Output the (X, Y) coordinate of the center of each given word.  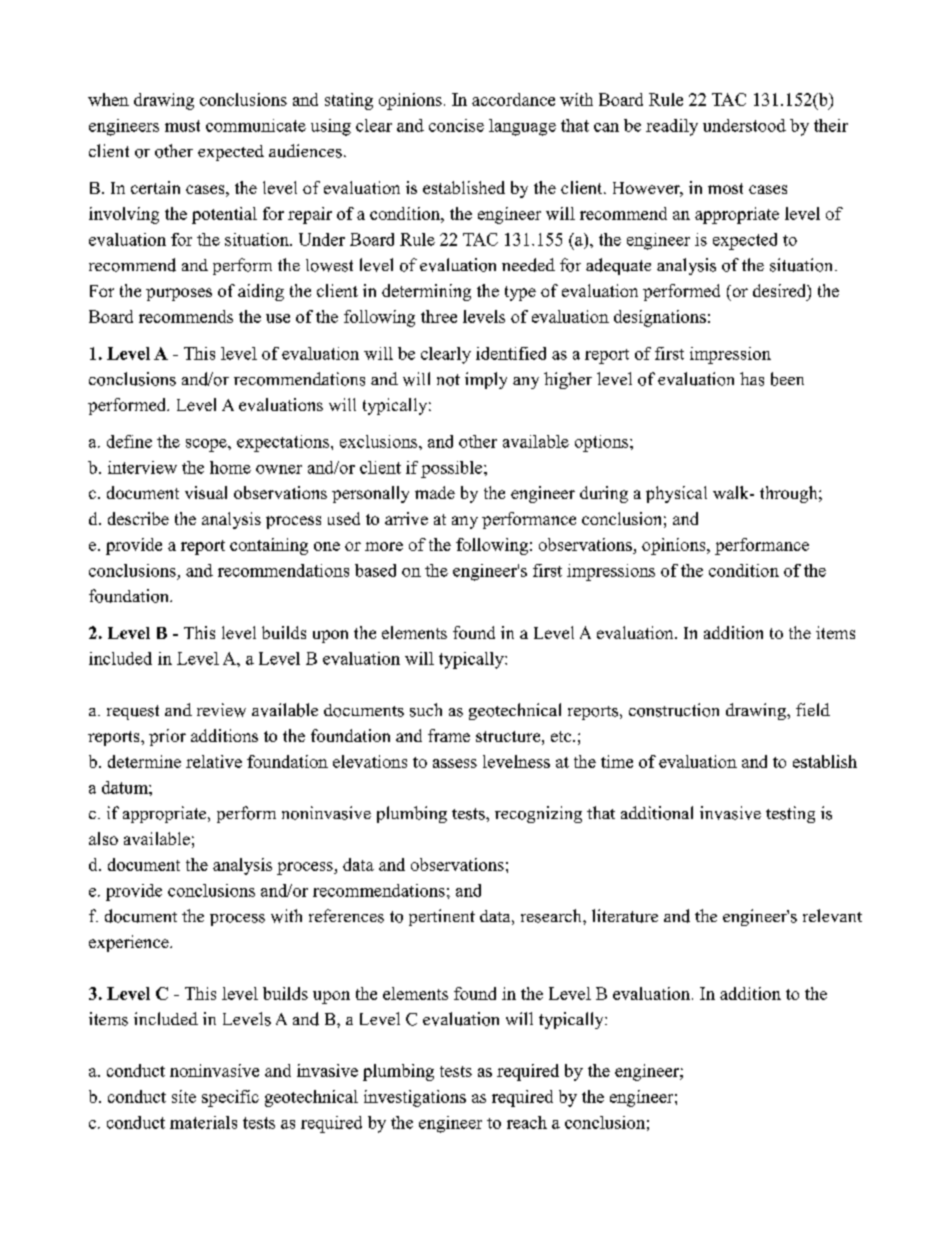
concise (456, 125)
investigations (415, 1098)
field (813, 709)
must (182, 126)
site (184, 1096)
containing (269, 546)
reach (527, 1122)
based (375, 570)
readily (672, 127)
